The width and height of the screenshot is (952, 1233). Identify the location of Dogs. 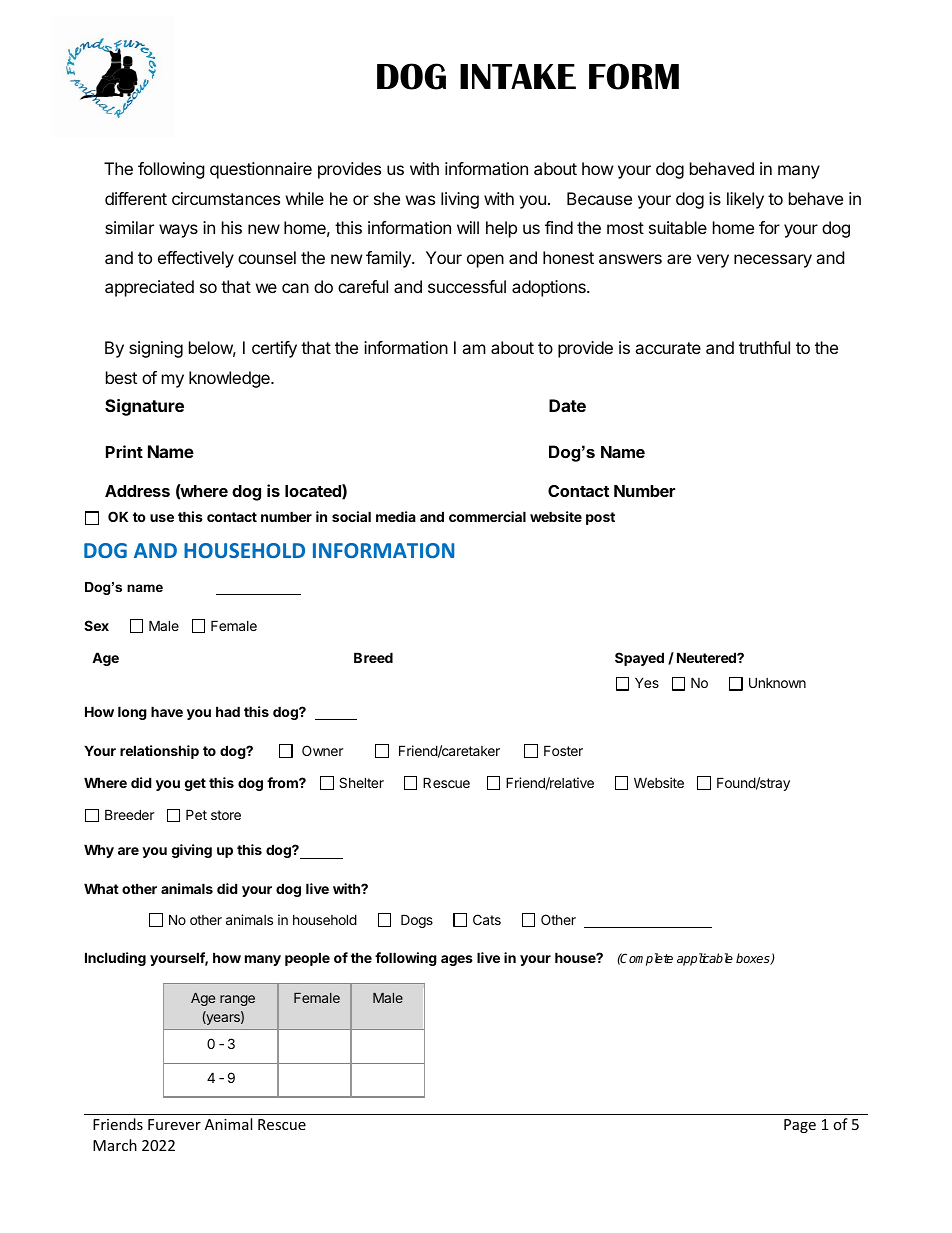
(417, 921).
